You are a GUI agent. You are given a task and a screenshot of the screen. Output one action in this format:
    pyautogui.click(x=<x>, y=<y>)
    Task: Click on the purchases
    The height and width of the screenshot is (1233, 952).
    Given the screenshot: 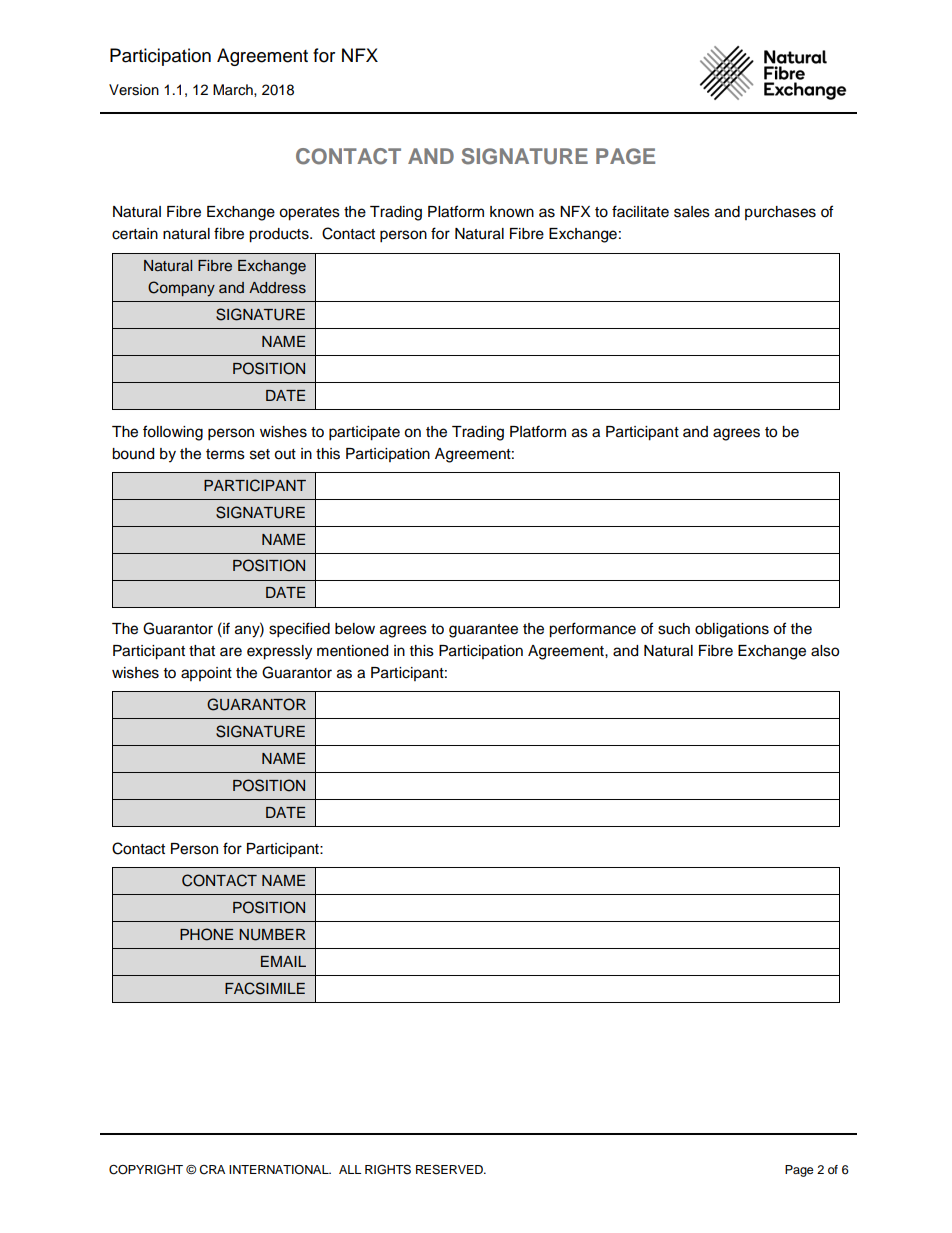 What is the action you would take?
    pyautogui.click(x=780, y=213)
